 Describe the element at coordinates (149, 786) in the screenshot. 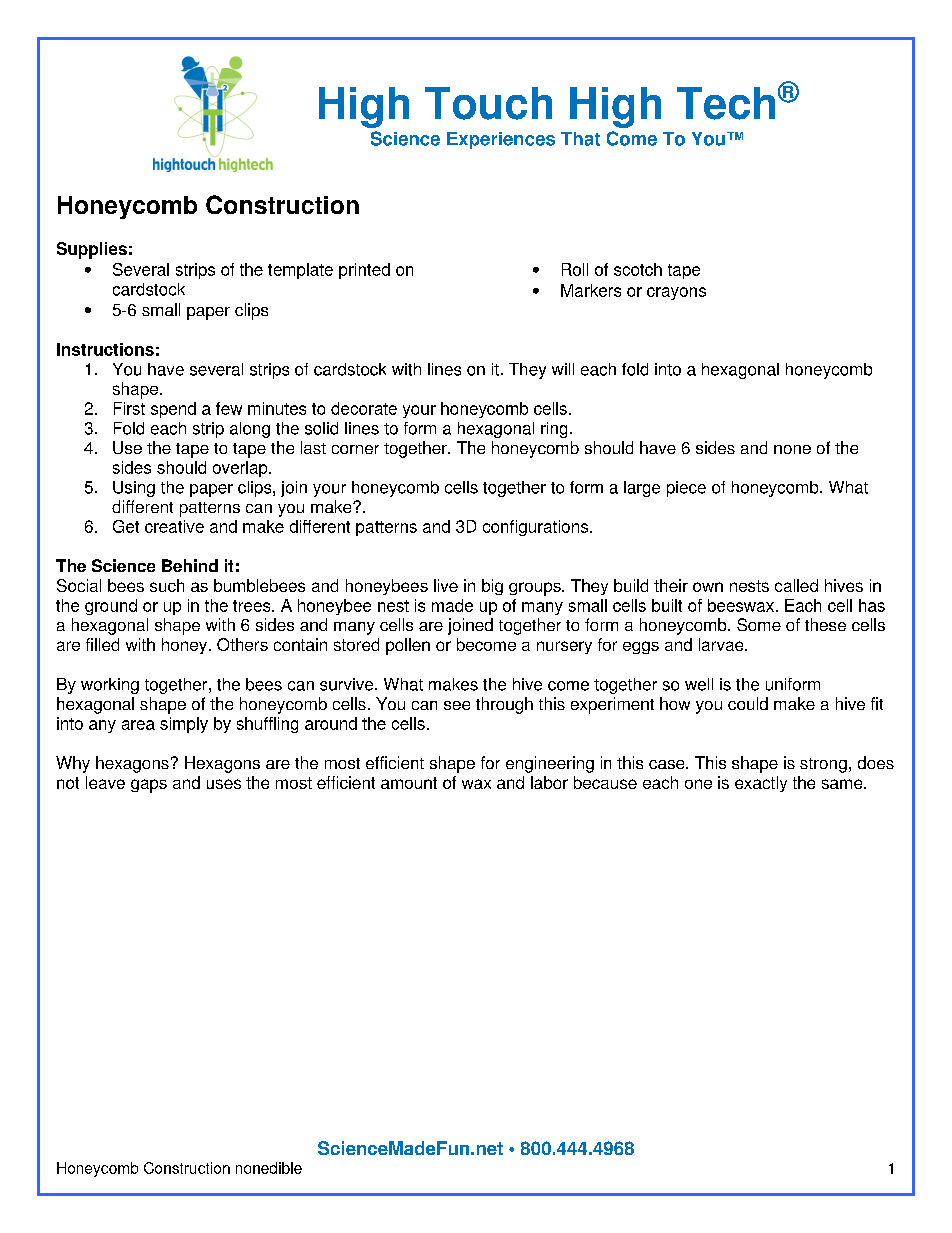

I see `gaps` at that location.
